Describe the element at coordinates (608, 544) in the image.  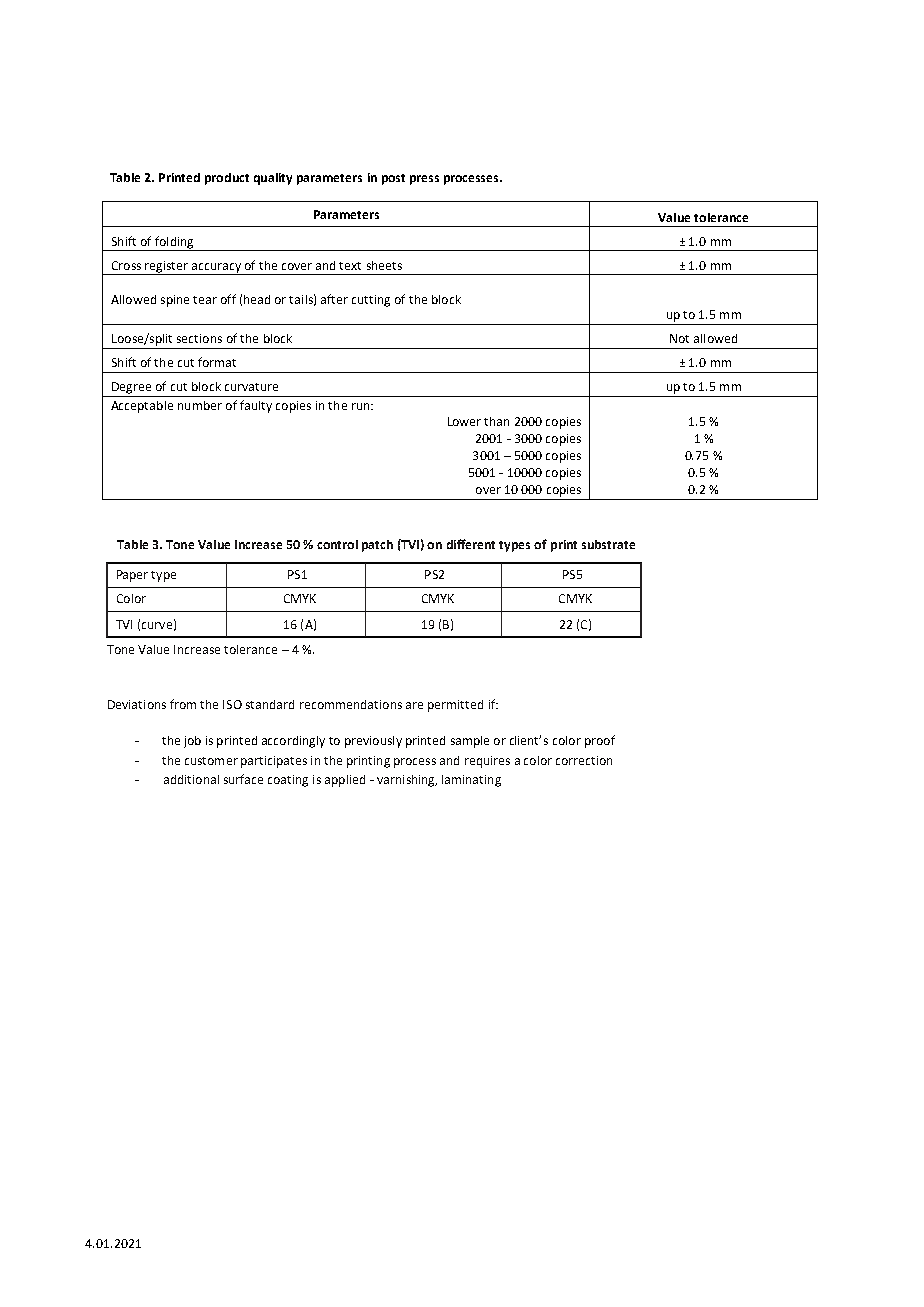
I see `substrate` at that location.
